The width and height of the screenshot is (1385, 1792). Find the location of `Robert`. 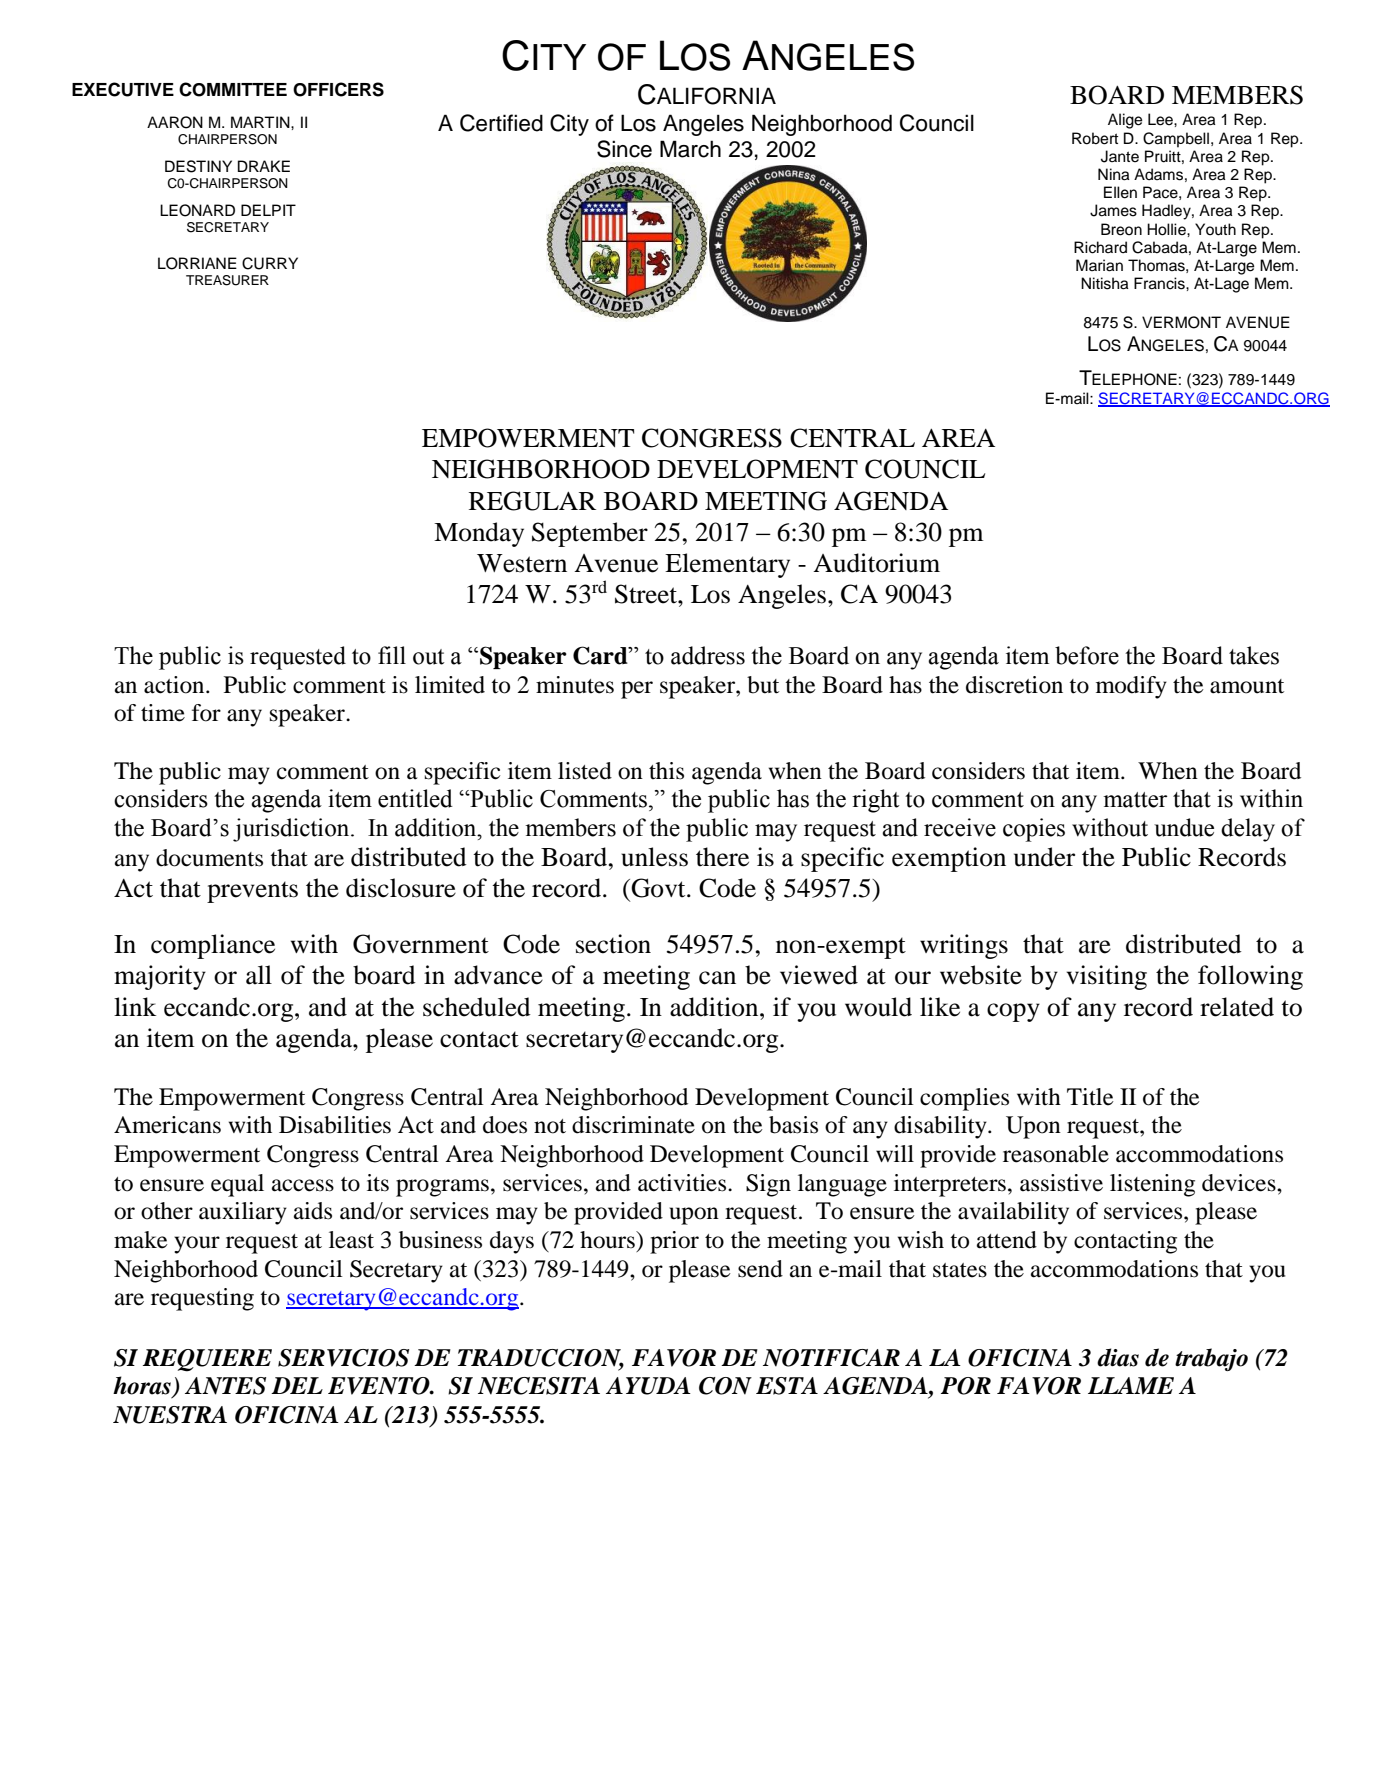

Robert is located at coordinates (1095, 138).
